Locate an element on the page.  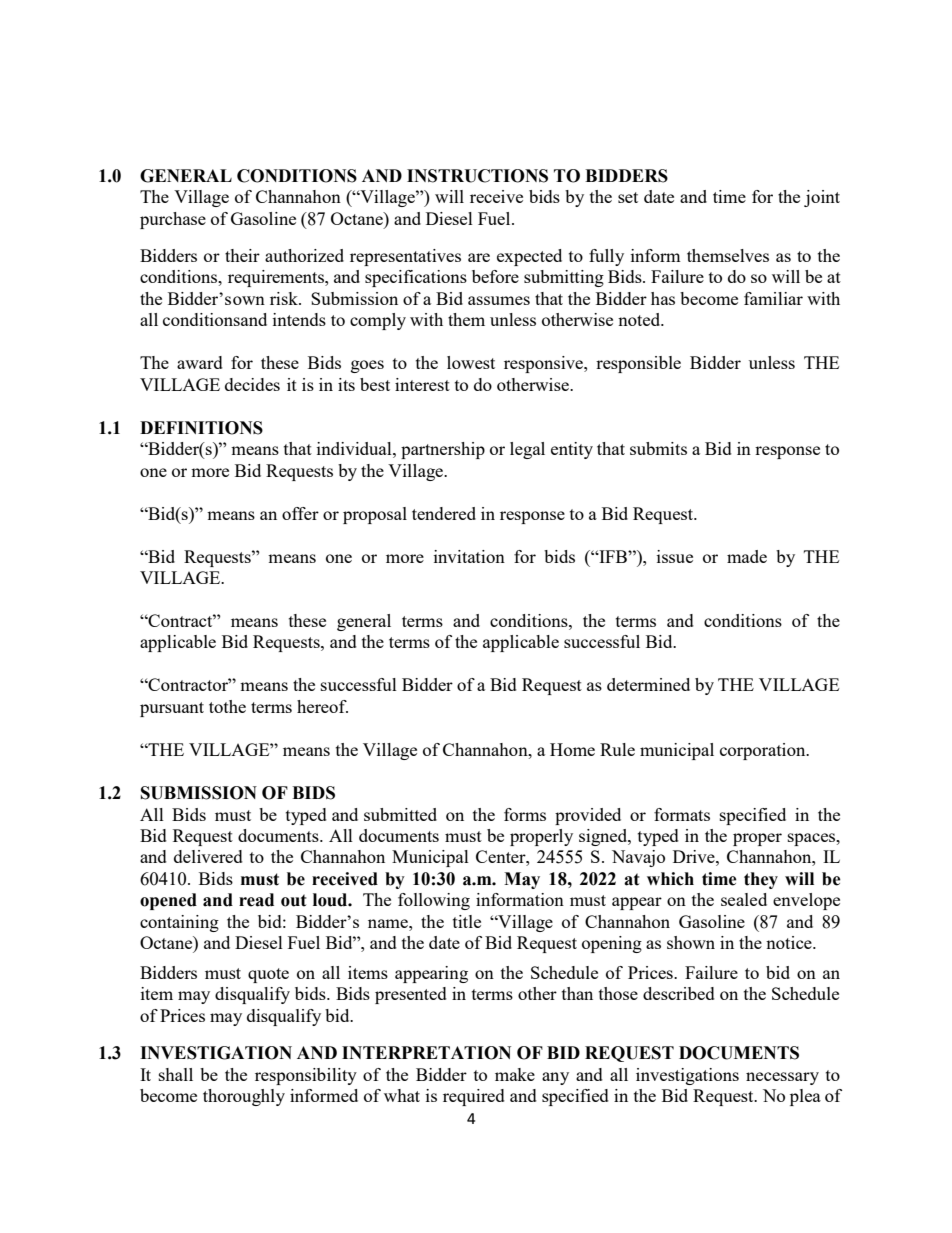
make is located at coordinates (515, 1074).
